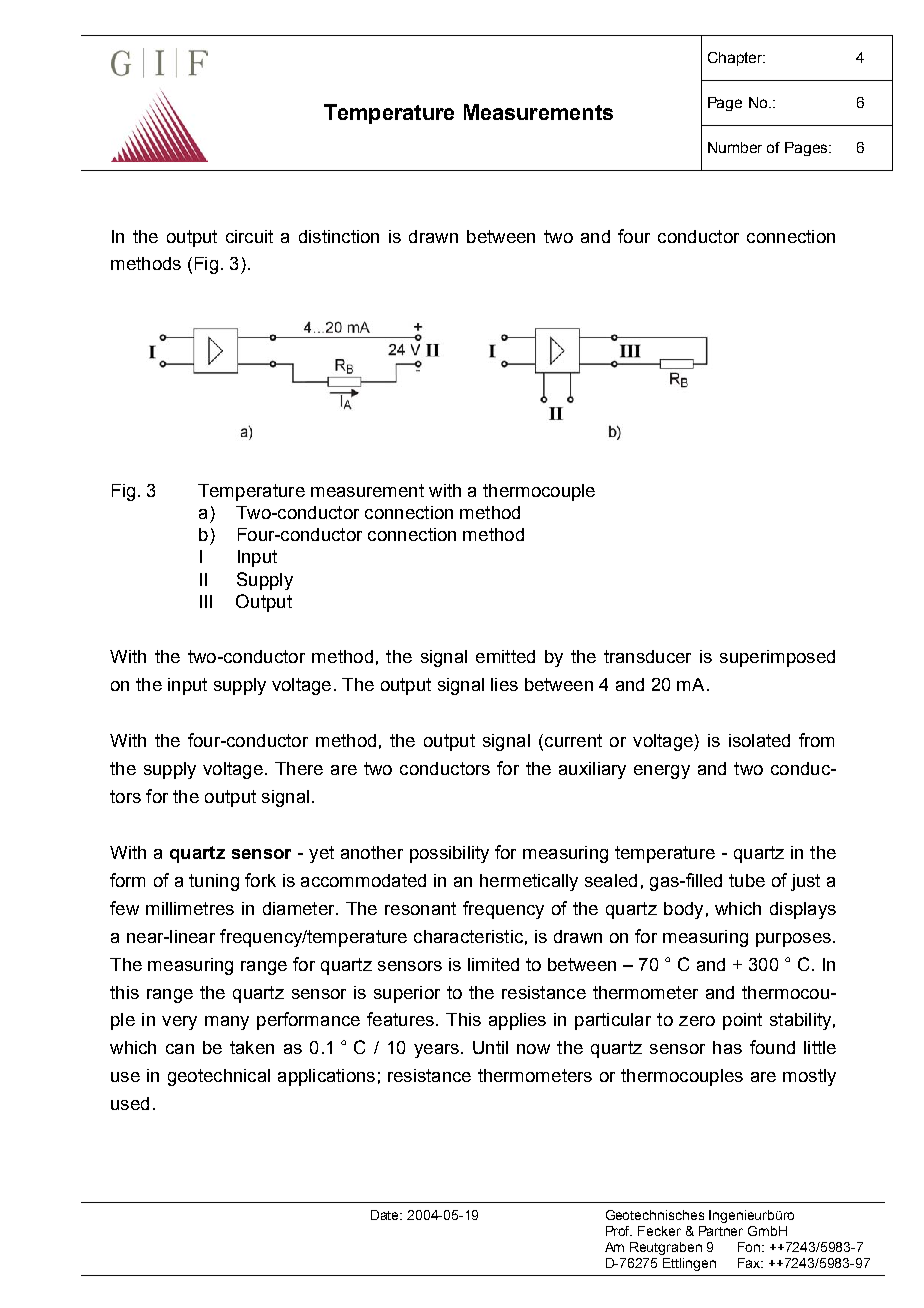  I want to click on Chapter, so click(736, 59).
